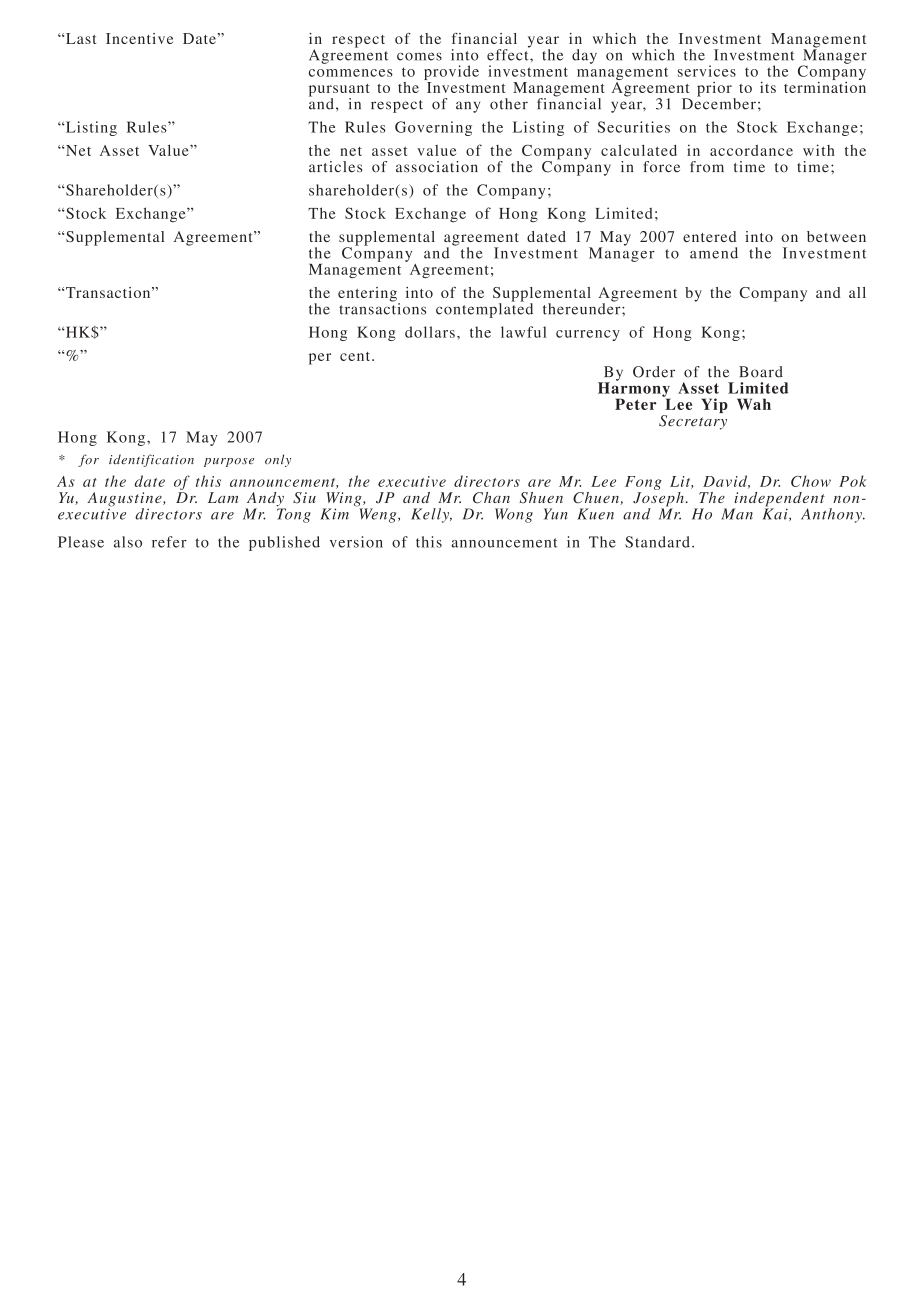  I want to click on Kelly, so click(431, 515).
